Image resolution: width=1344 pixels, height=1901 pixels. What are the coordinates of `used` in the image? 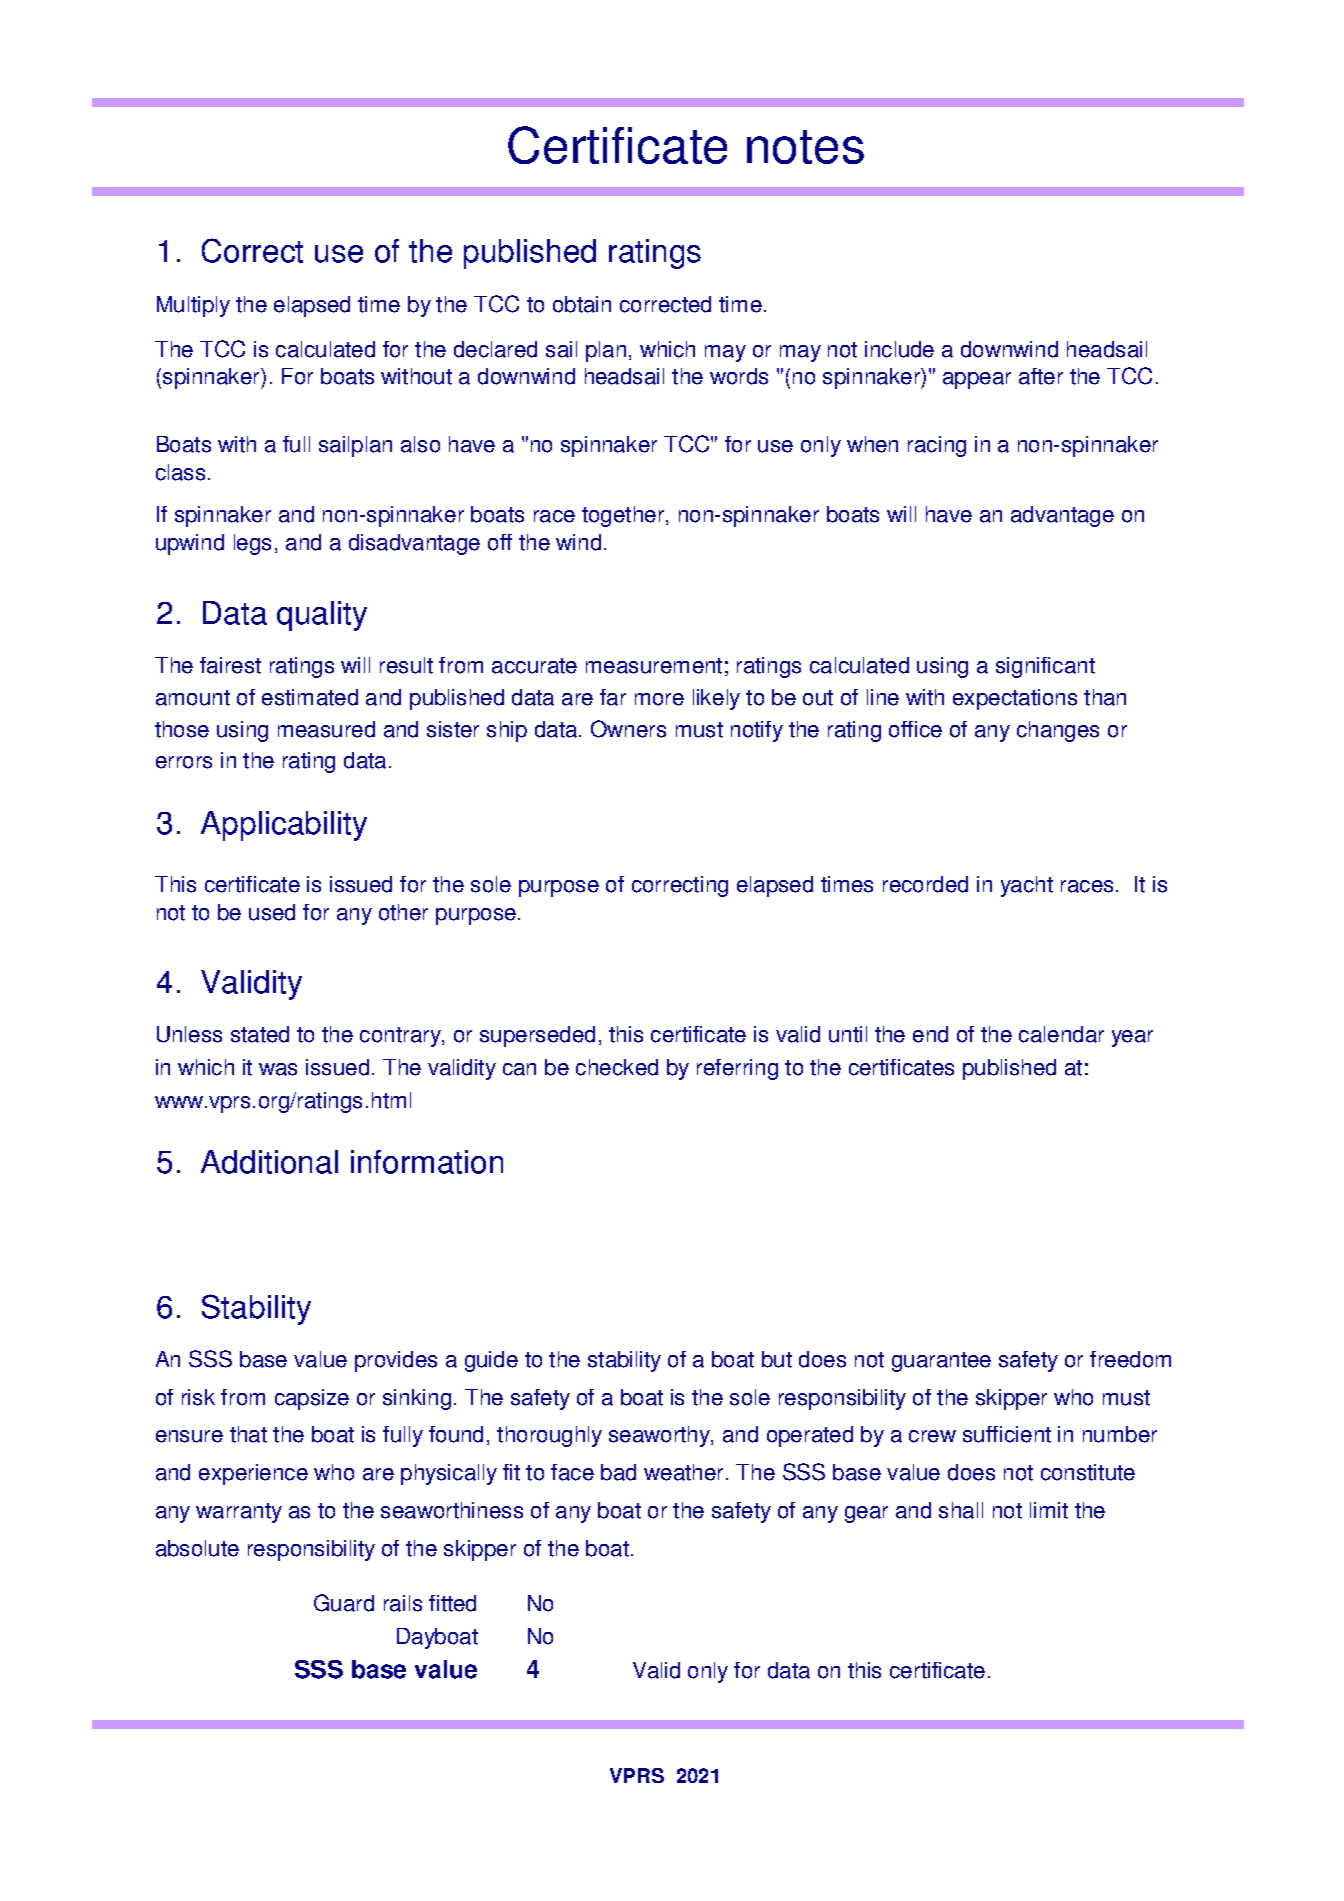 It's located at (272, 912).
